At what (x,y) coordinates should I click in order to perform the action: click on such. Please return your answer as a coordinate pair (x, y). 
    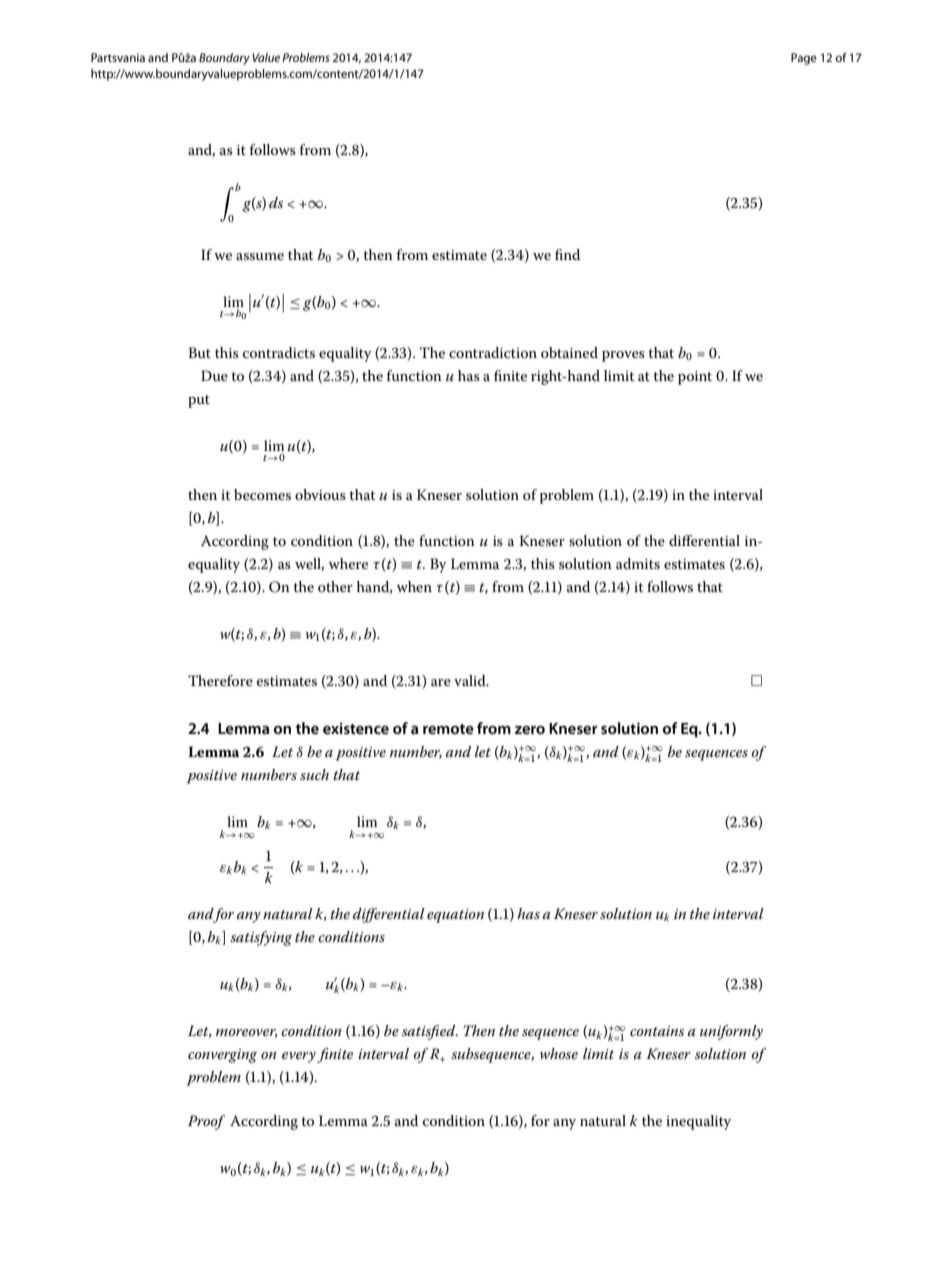
    Looking at the image, I should click on (314, 774).
